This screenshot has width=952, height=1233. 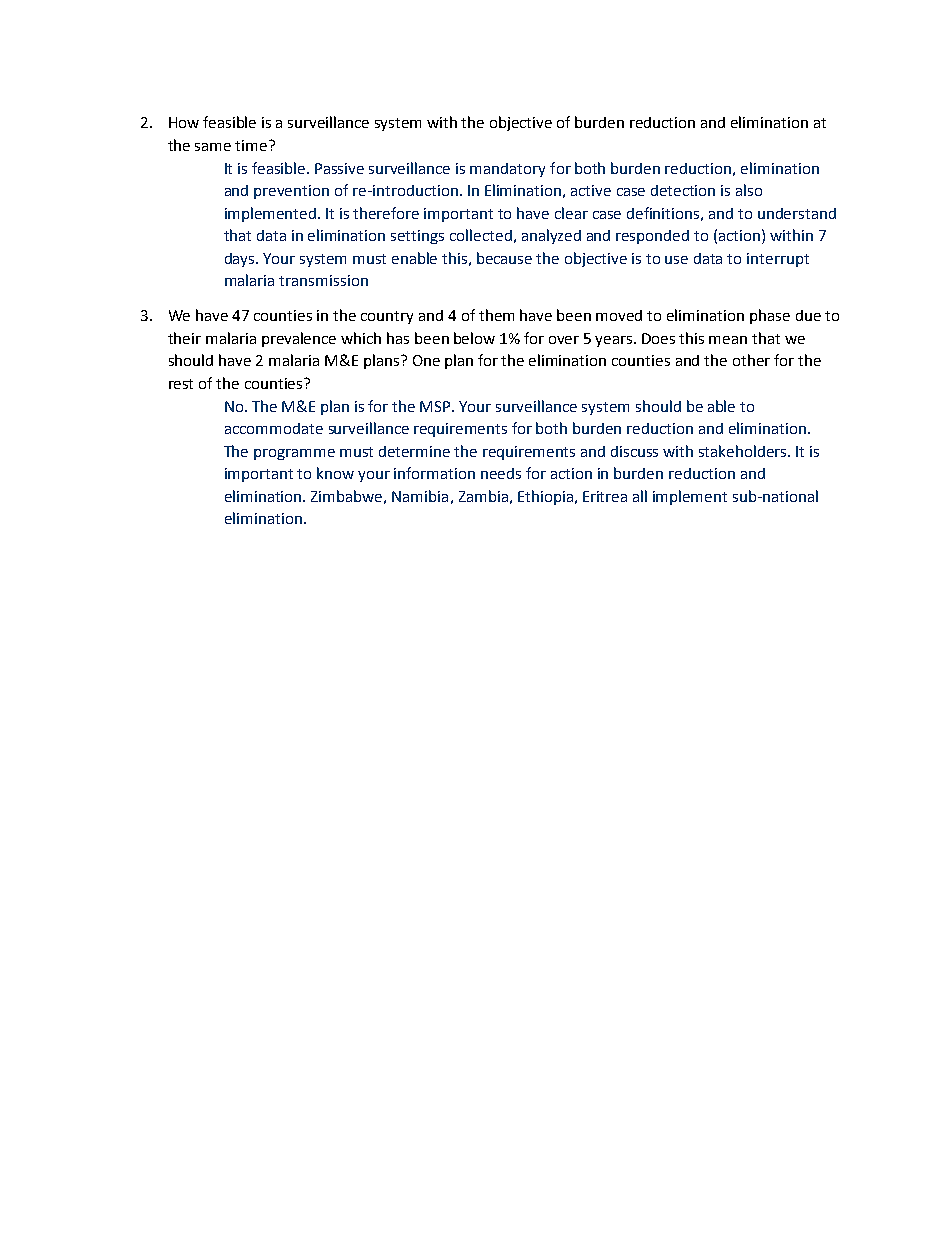 I want to click on know, so click(x=335, y=473).
